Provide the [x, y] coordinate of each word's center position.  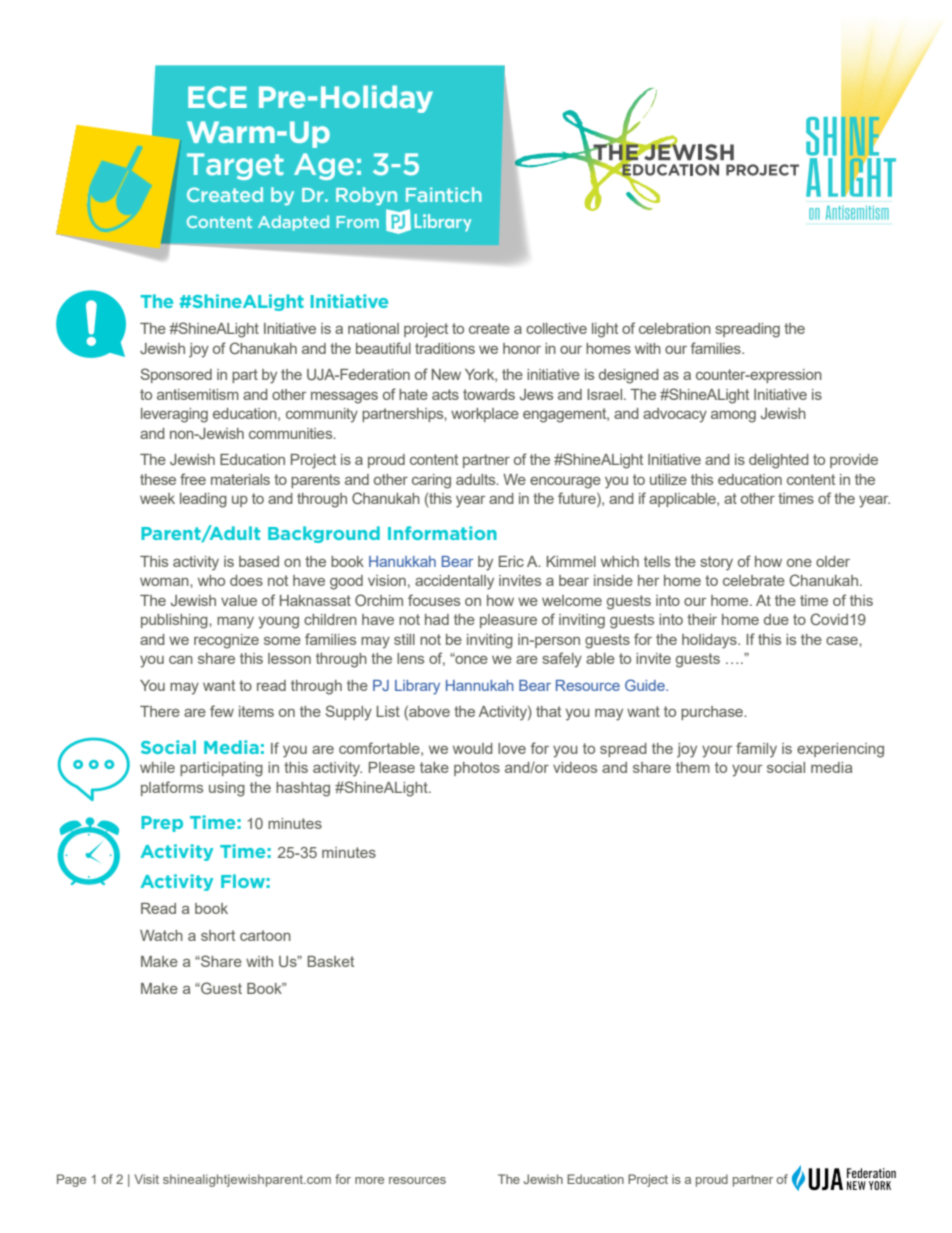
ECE [217, 97]
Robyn [366, 196]
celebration [675, 328]
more [369, 1180]
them [693, 767]
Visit [146, 1179]
